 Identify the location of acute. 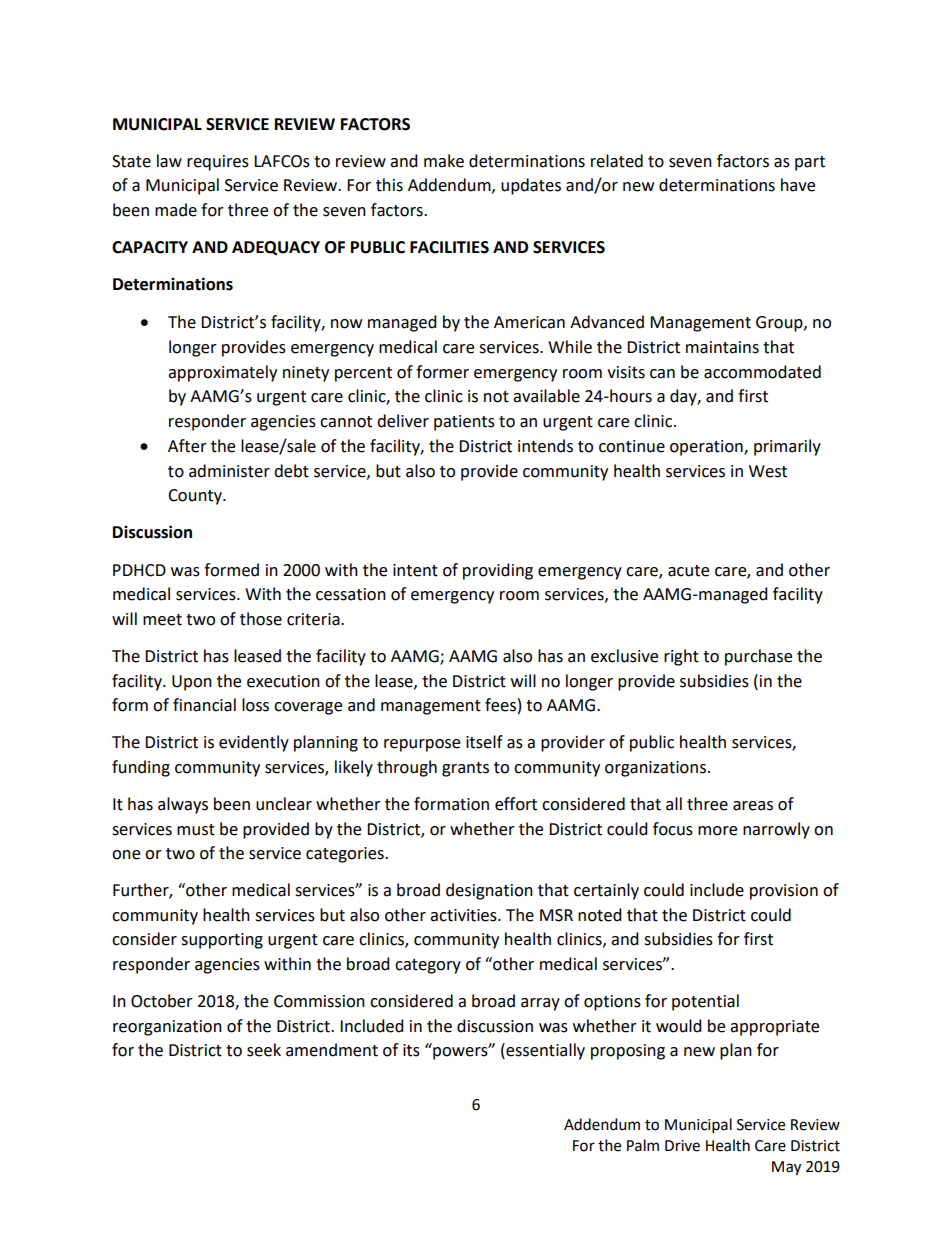
(688, 571).
